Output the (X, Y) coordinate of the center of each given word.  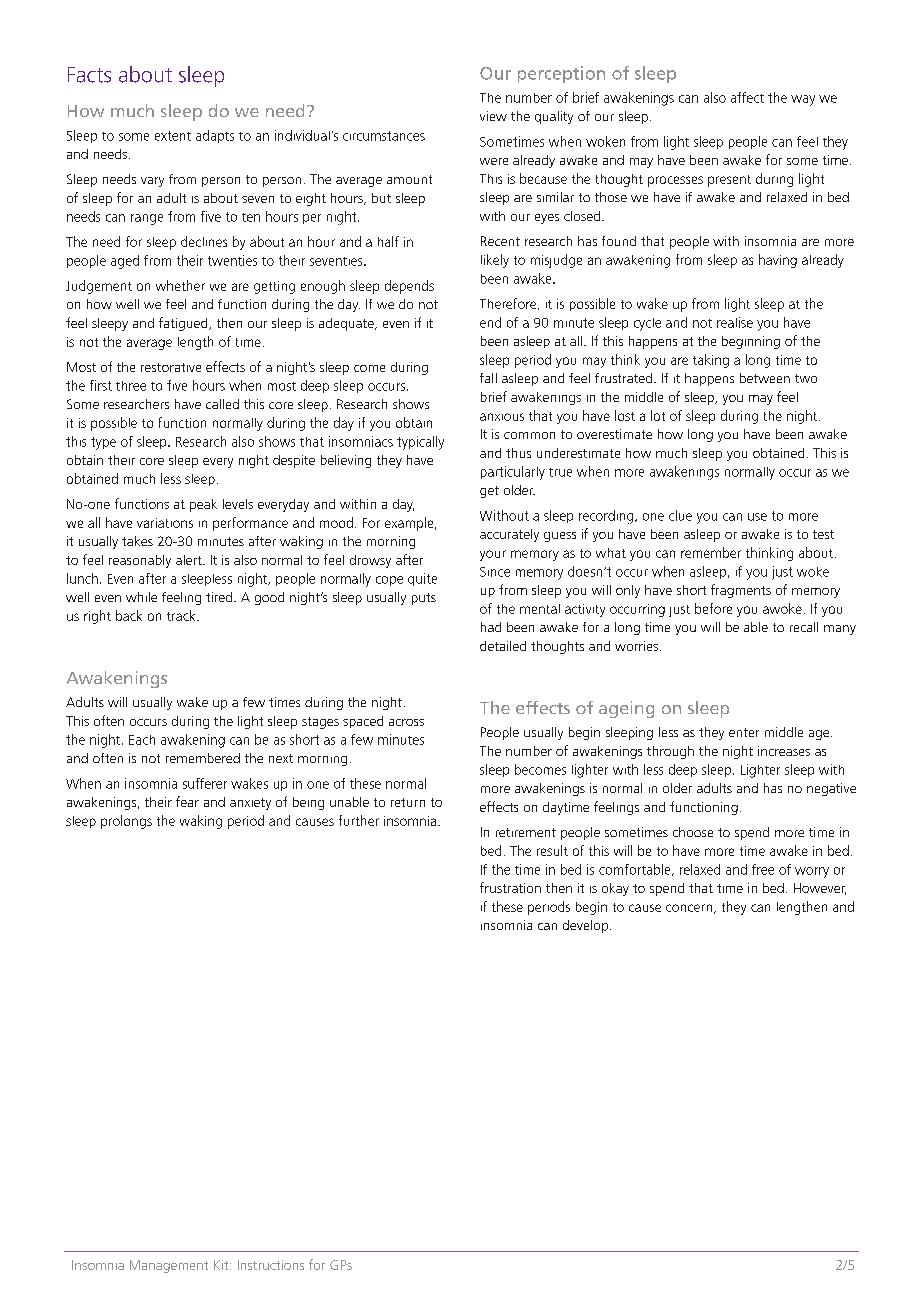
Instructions (271, 1265)
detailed (503, 646)
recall (804, 627)
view (493, 116)
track (182, 615)
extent (173, 136)
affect (747, 97)
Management (169, 1266)
